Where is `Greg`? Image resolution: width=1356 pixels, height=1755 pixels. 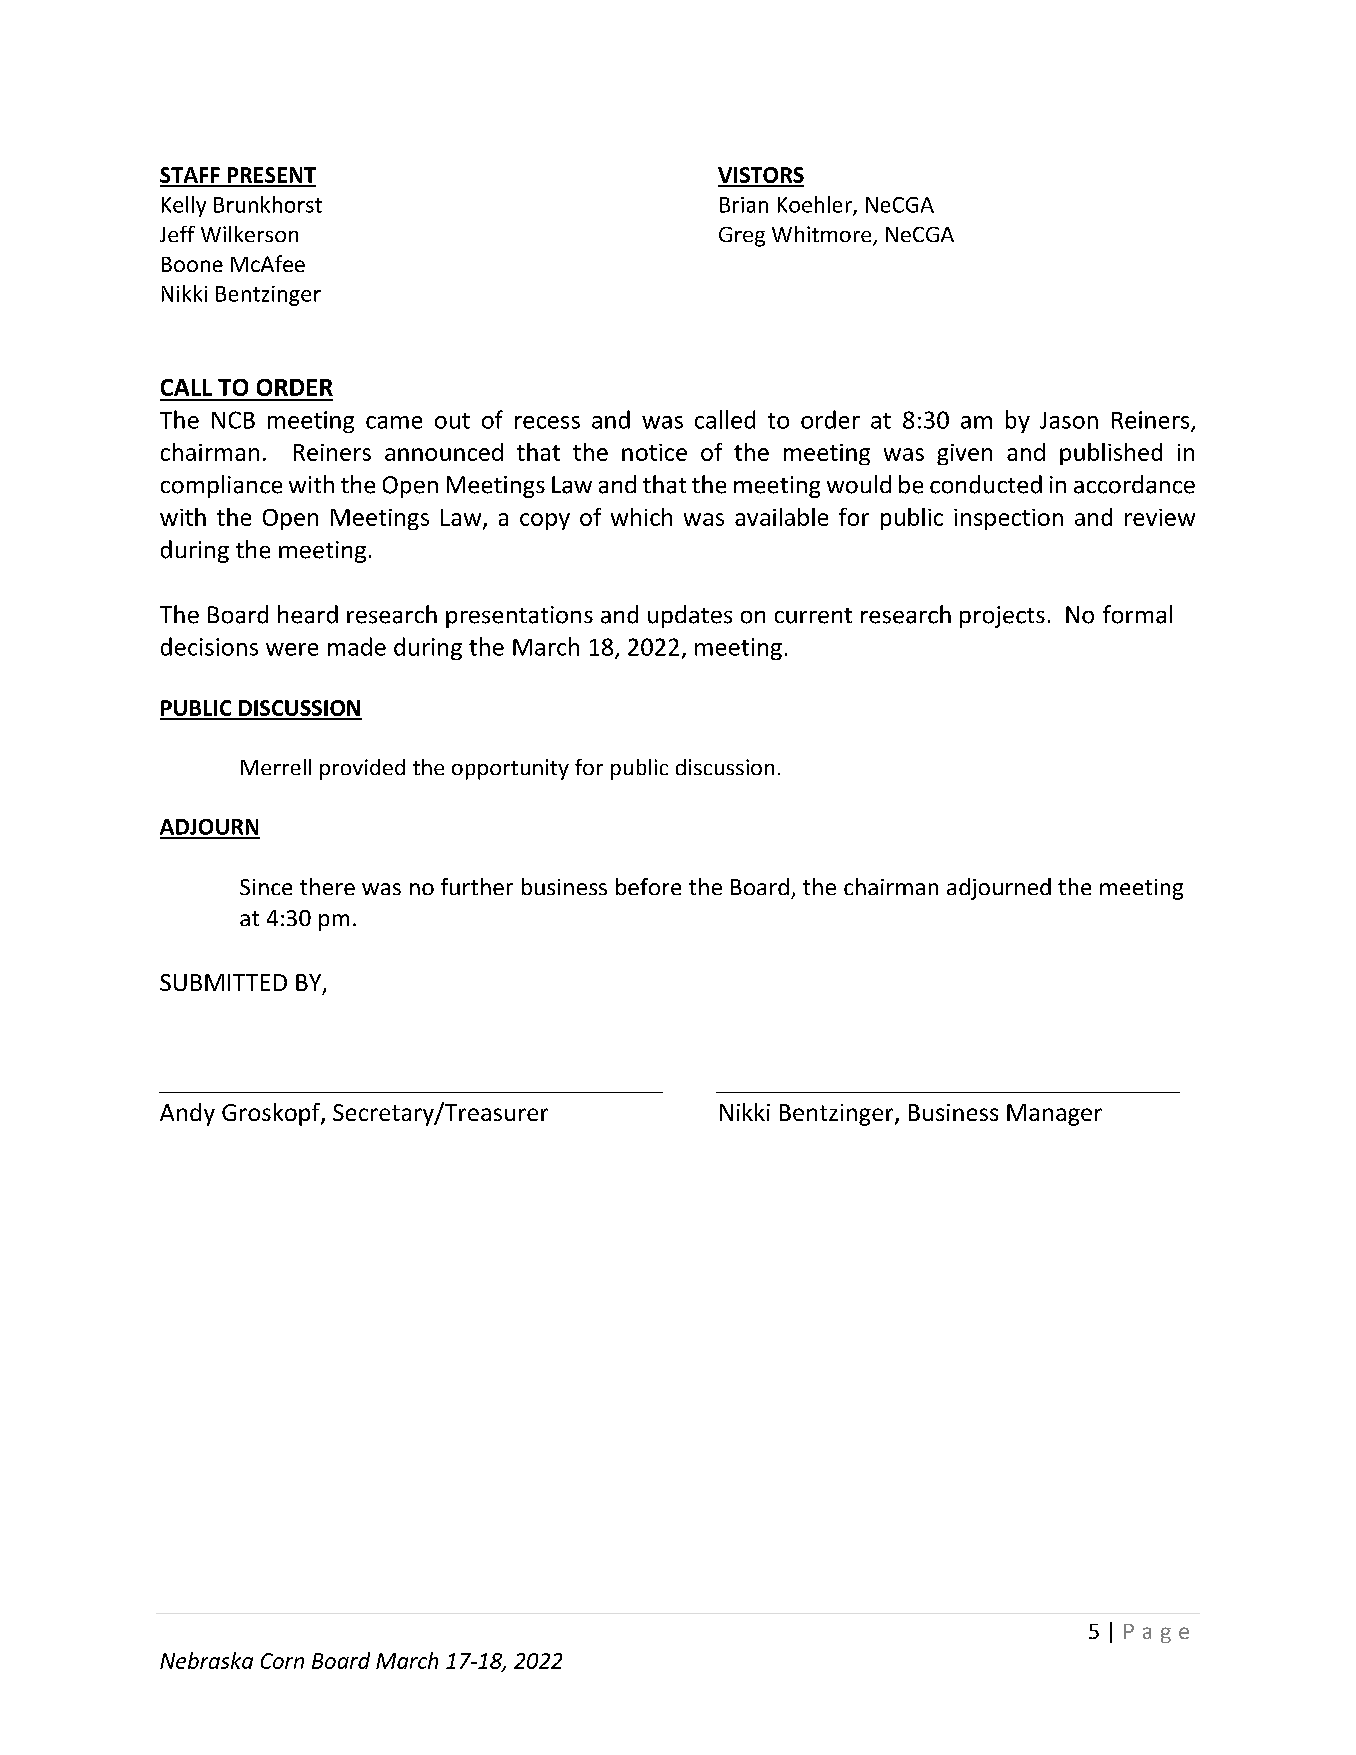
Greg is located at coordinates (742, 237).
